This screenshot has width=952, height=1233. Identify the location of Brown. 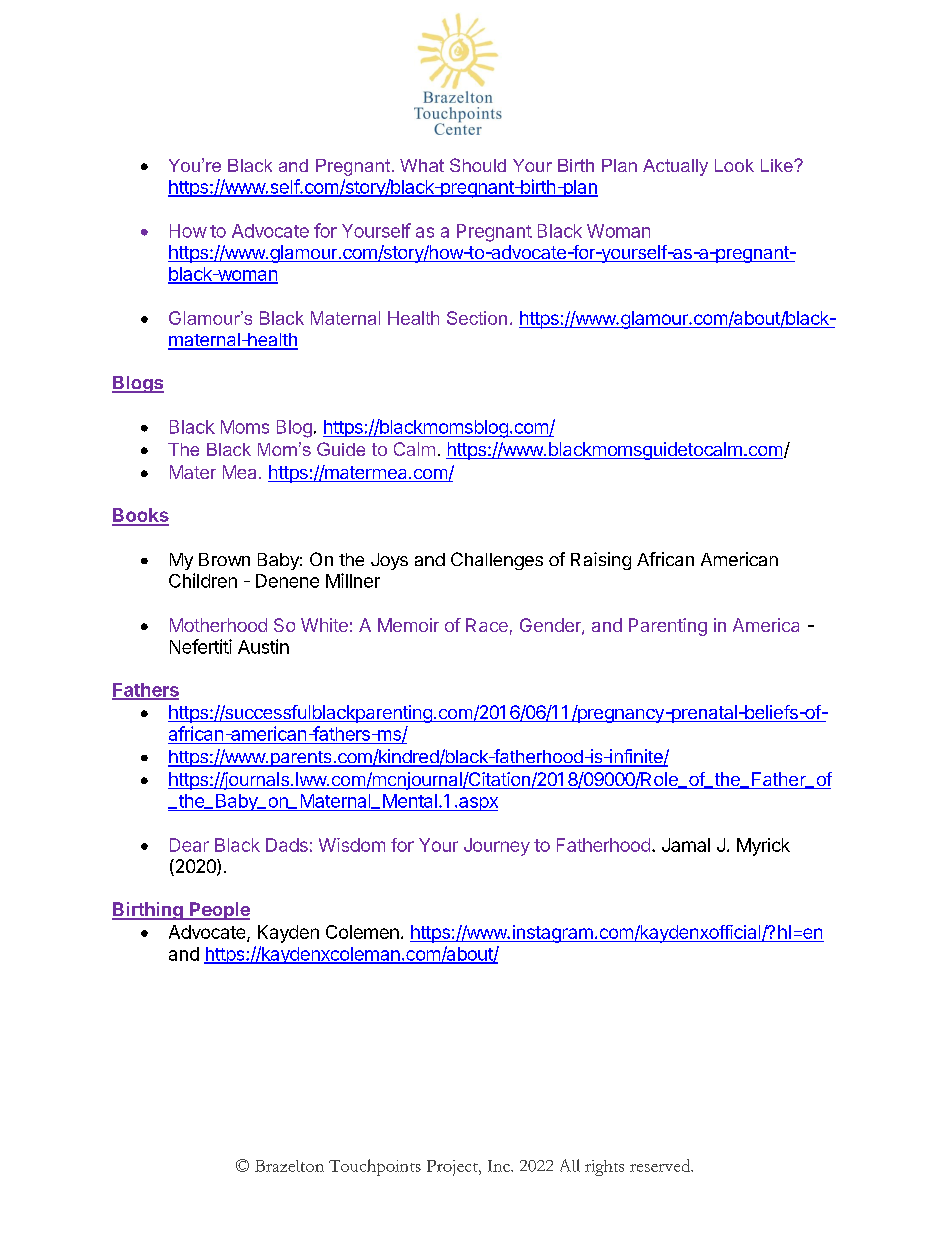
(224, 559).
